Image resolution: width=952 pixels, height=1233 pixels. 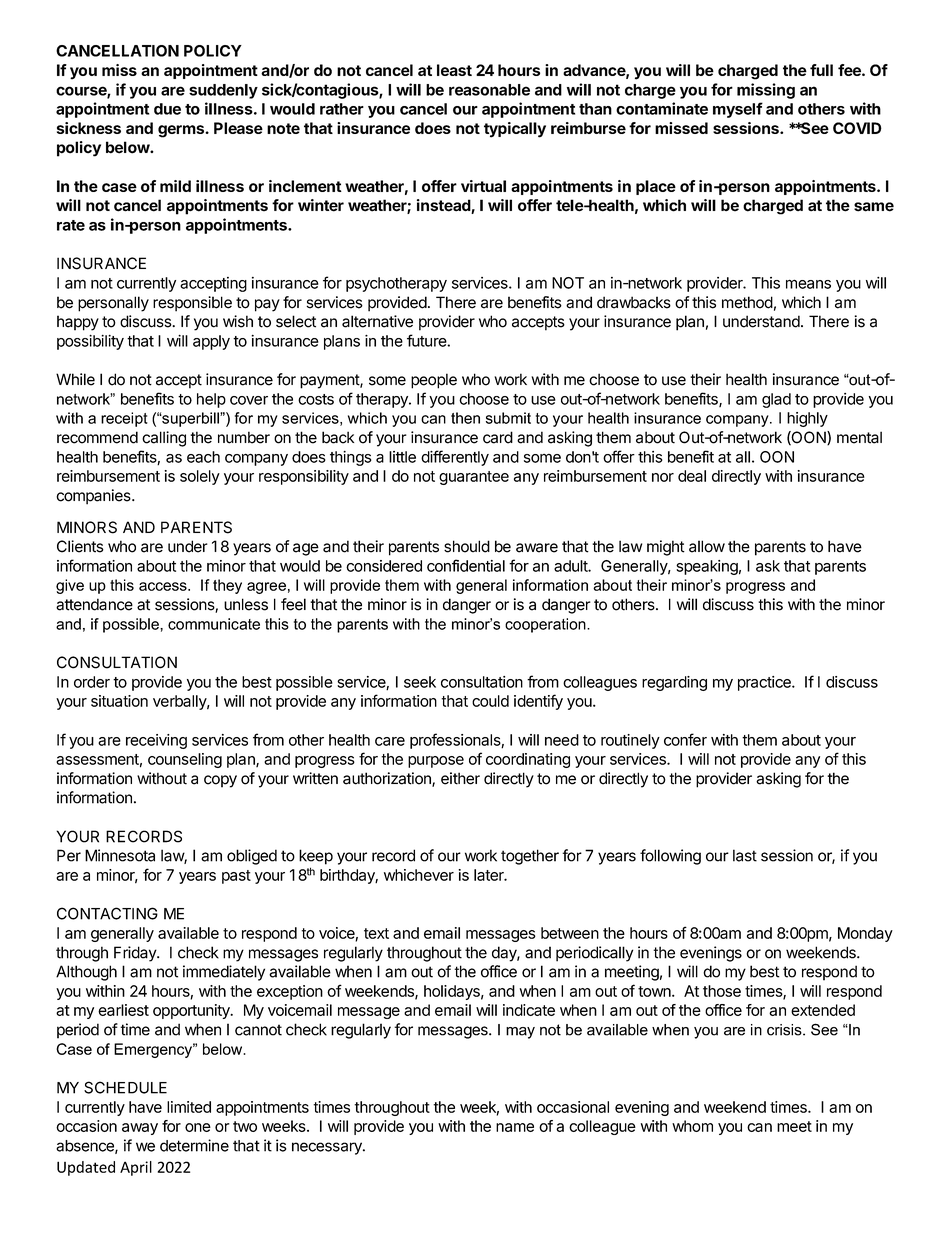 I want to click on last, so click(x=745, y=855).
